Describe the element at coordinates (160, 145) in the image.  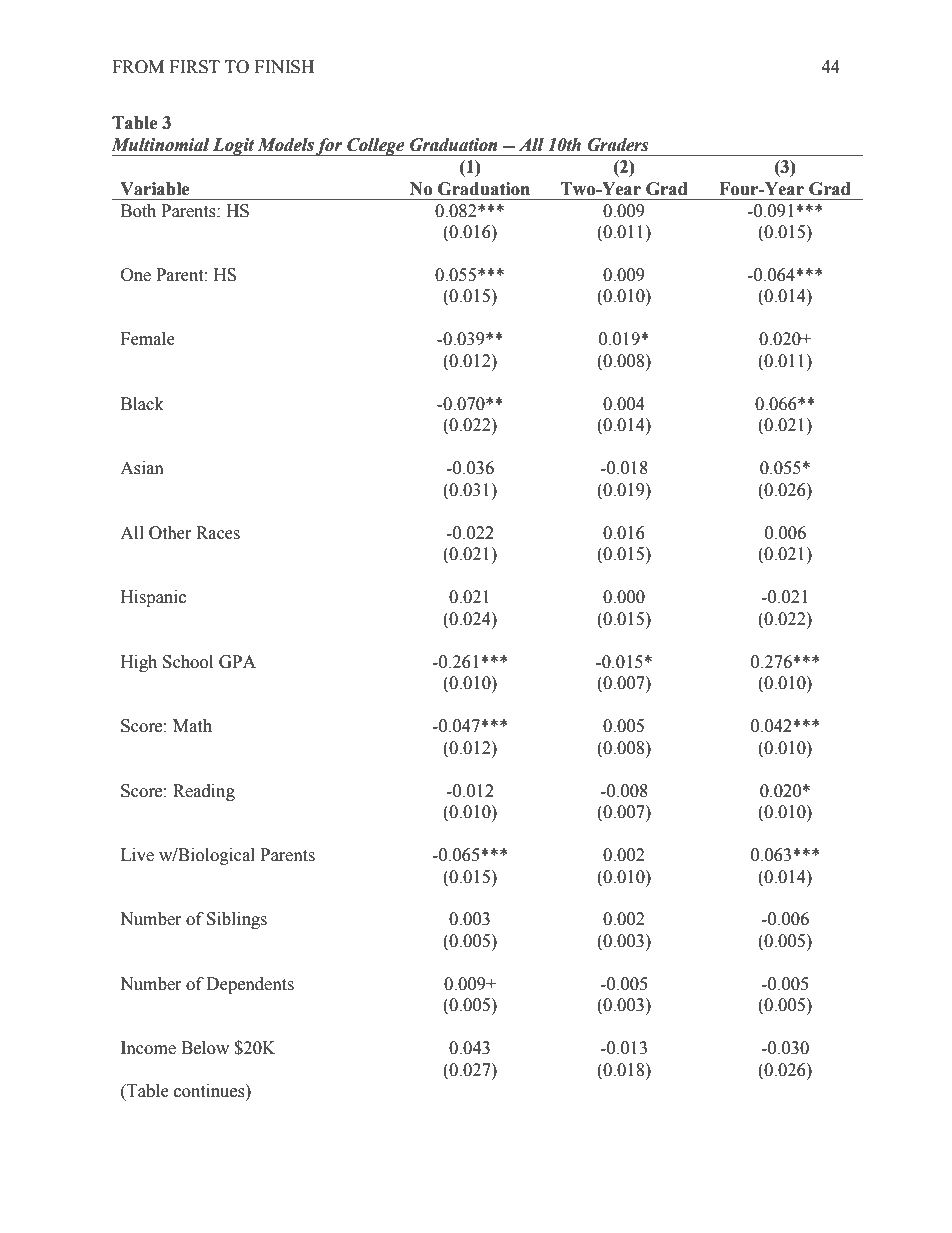
I see `Multinomial` at that location.
